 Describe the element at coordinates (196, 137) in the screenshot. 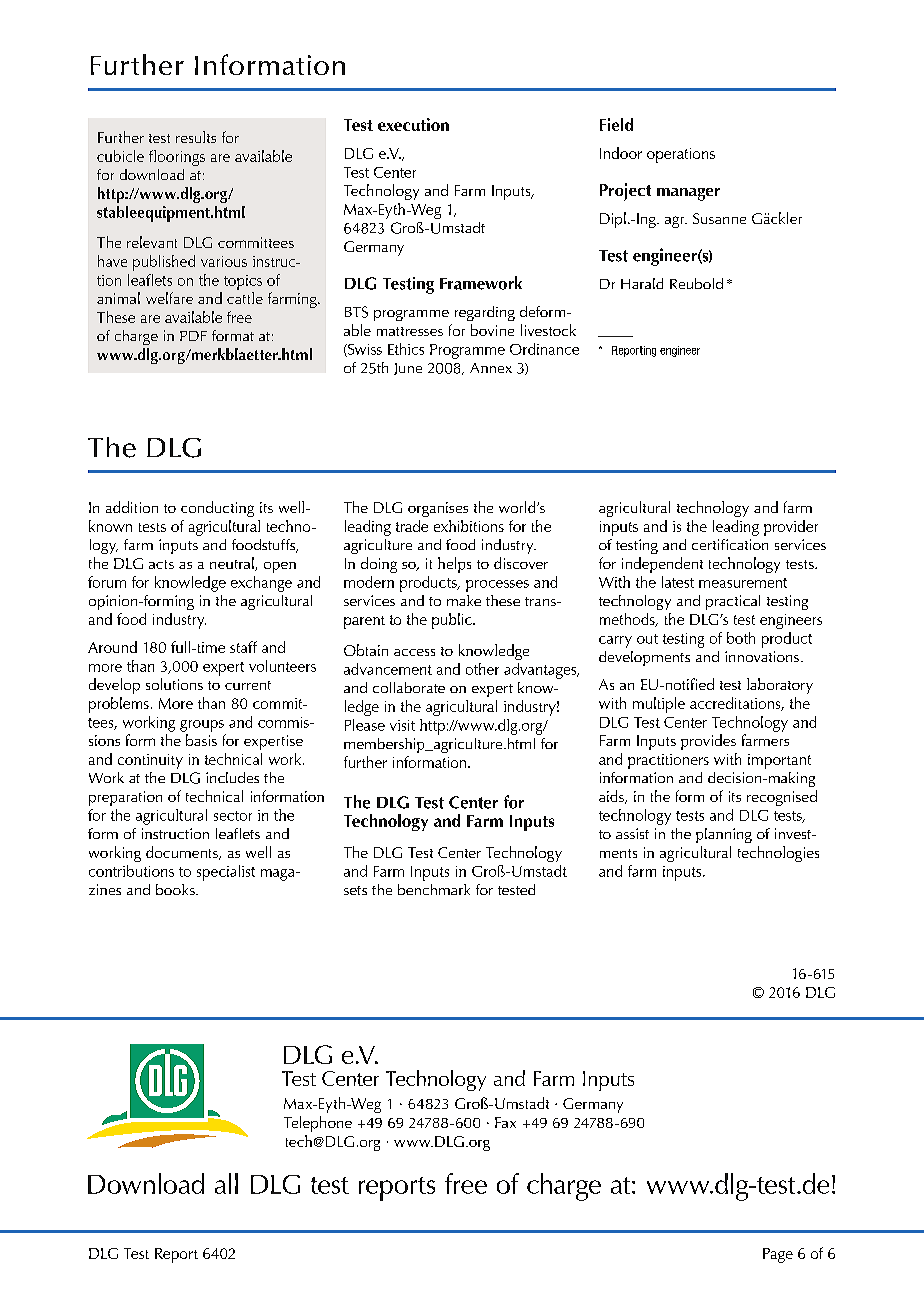

I see `results` at that location.
